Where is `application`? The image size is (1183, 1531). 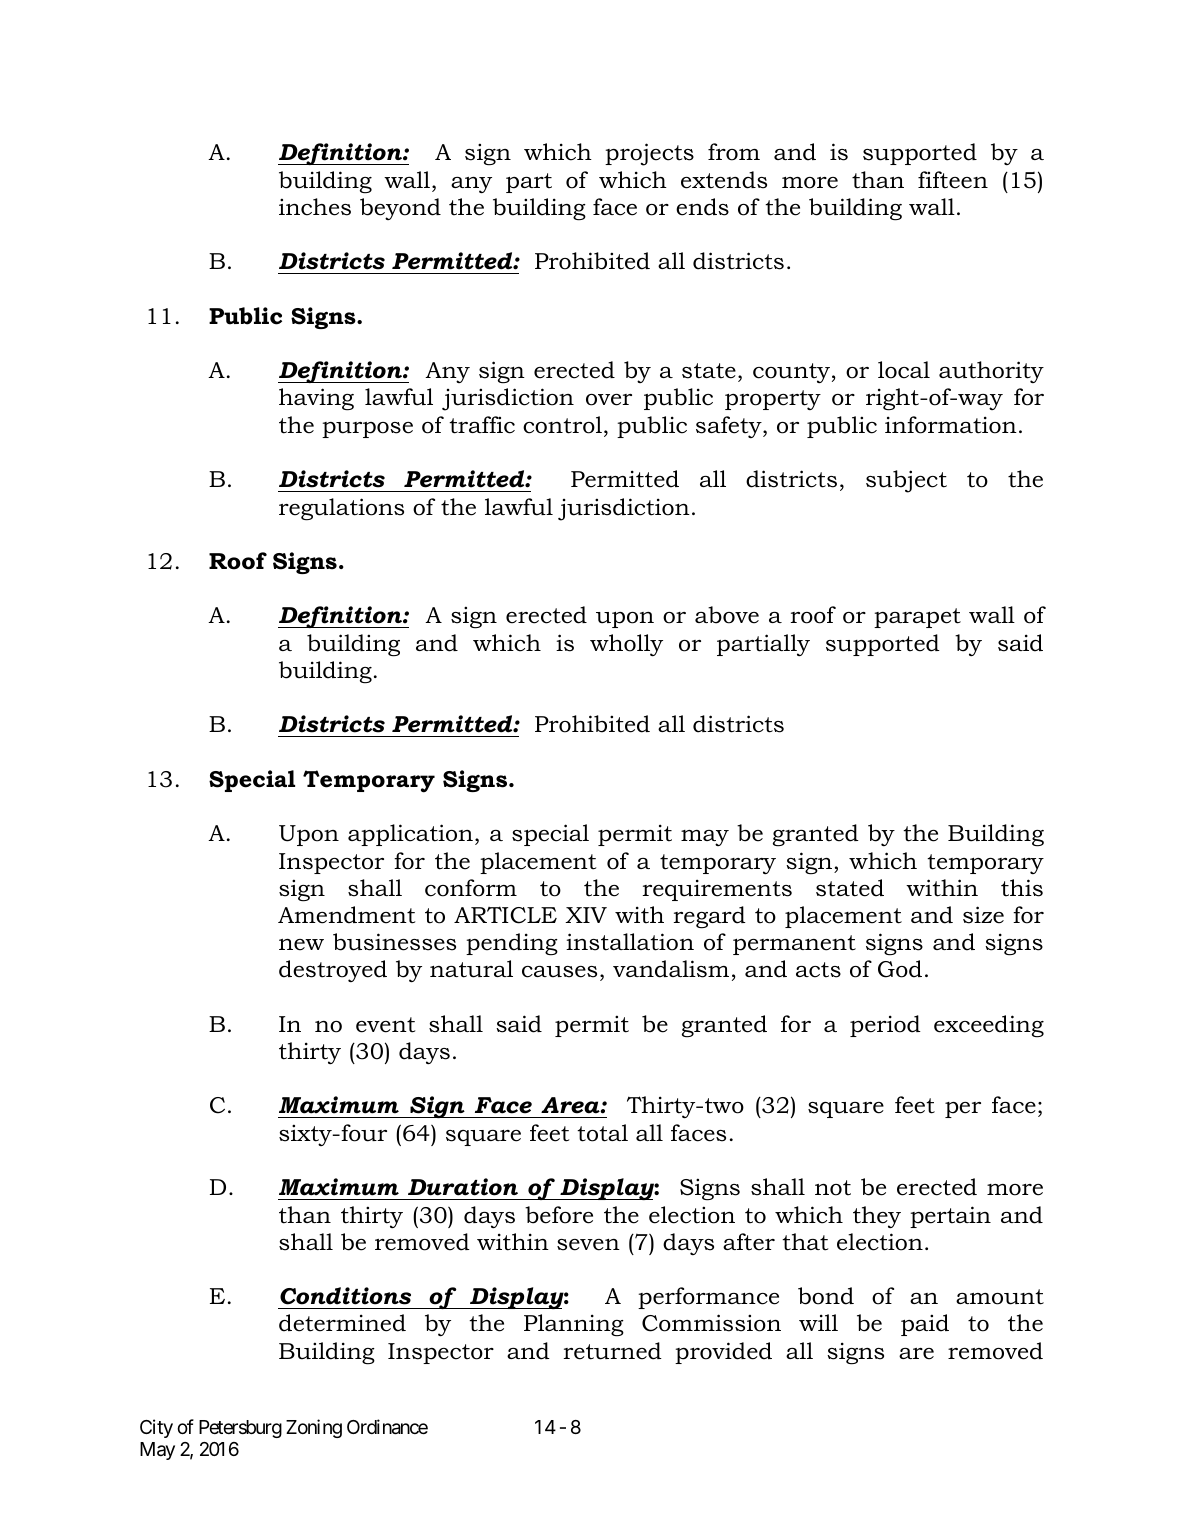
application is located at coordinates (410, 835).
